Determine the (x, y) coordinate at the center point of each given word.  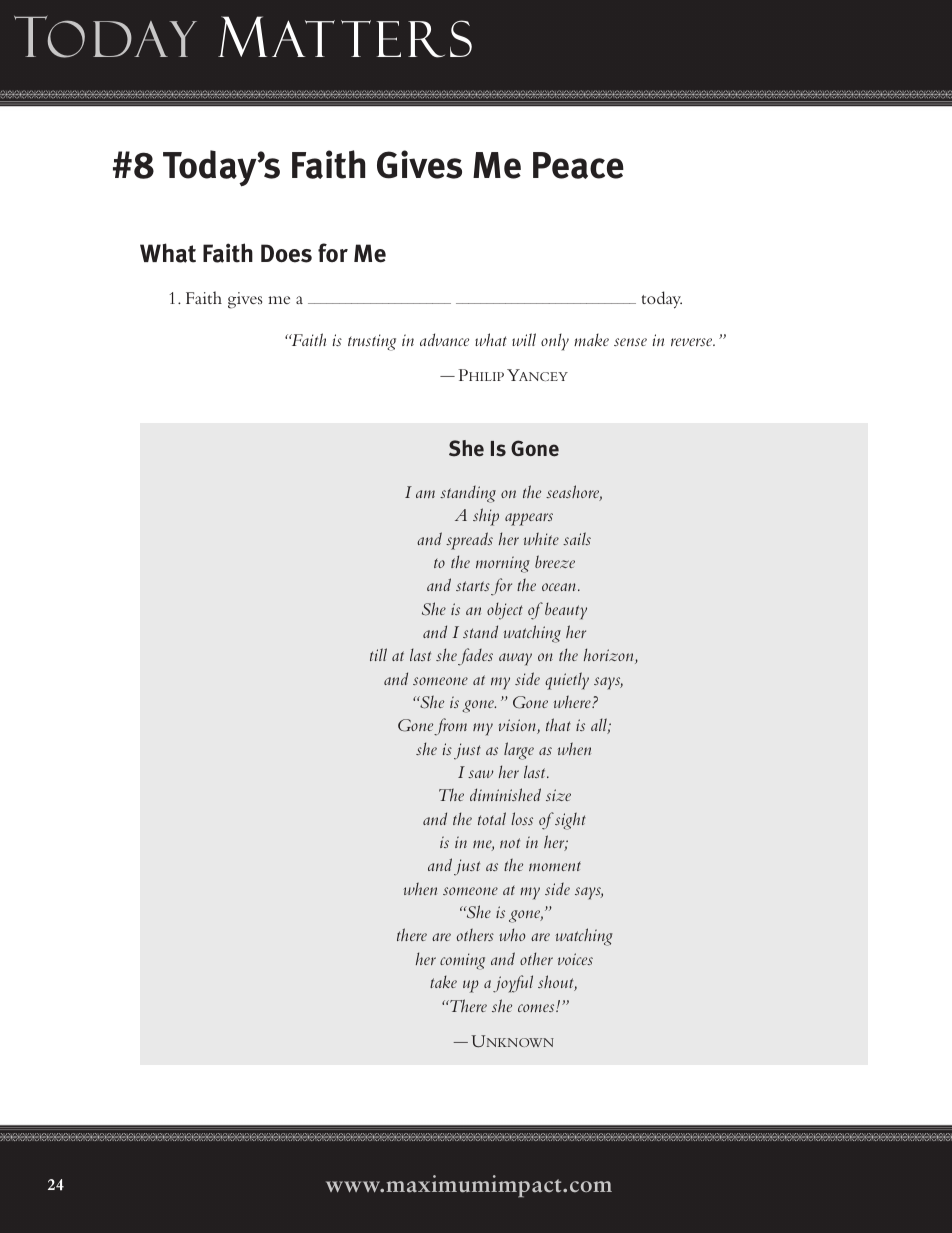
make (591, 339)
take (443, 981)
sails (577, 538)
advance (444, 339)
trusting (372, 342)
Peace (578, 165)
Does (286, 253)
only (555, 342)
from (450, 727)
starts (473, 586)
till (378, 654)
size (558, 795)
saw (481, 774)
